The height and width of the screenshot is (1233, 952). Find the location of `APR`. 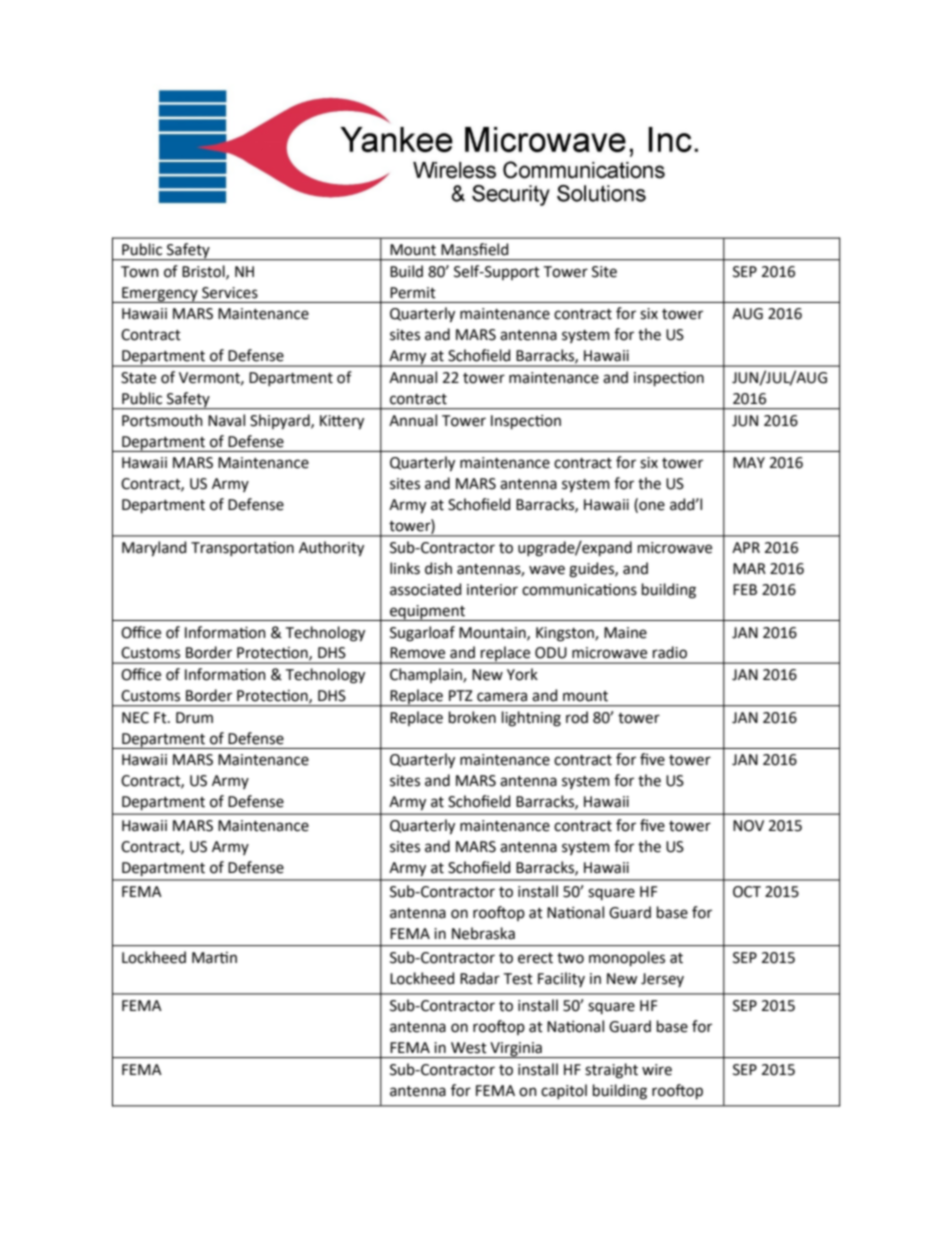

APR is located at coordinates (746, 547).
